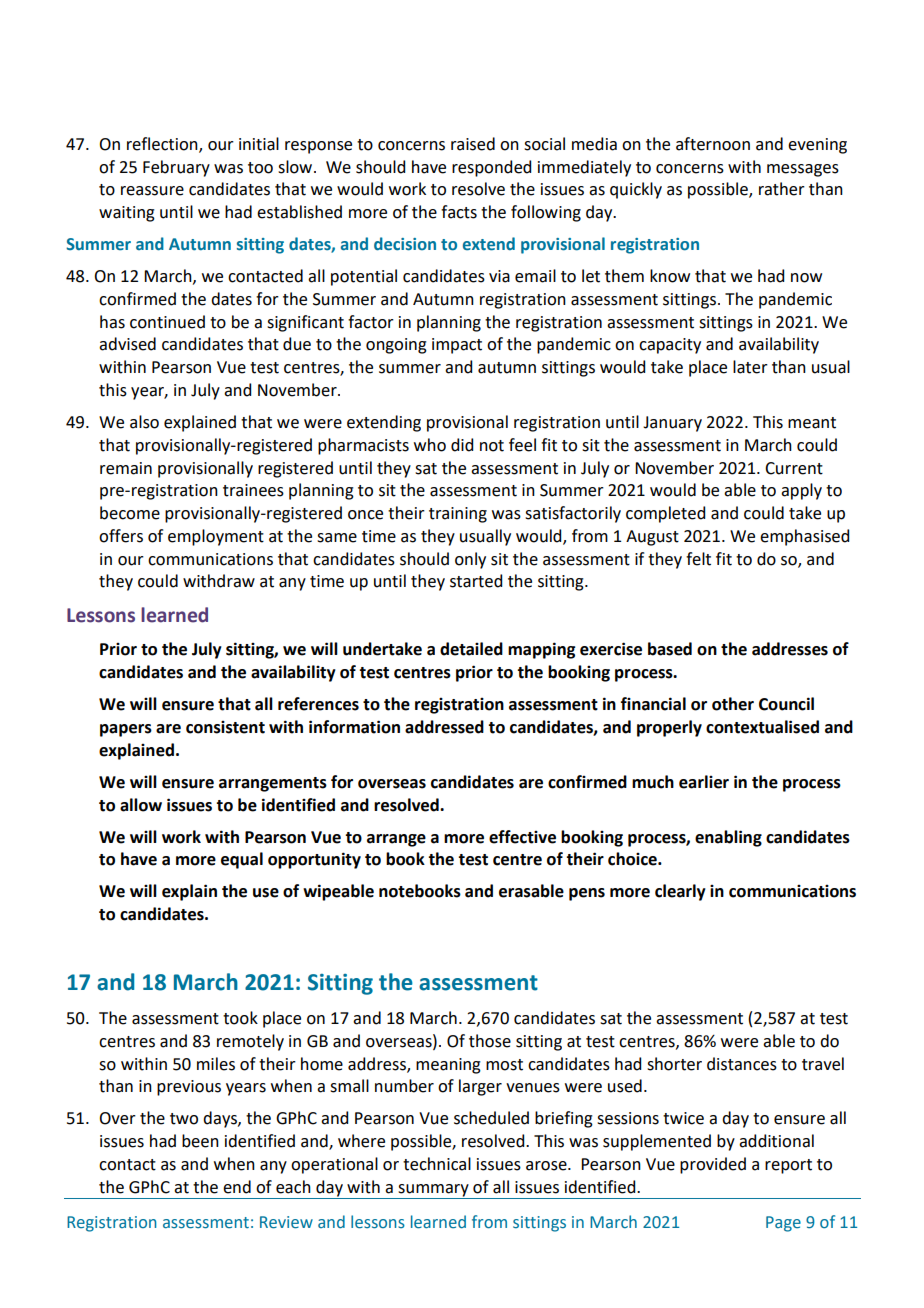 The width and height of the screenshot is (924, 1308). What do you see at coordinates (200, 1141) in the screenshot?
I see `been` at bounding box center [200, 1141].
